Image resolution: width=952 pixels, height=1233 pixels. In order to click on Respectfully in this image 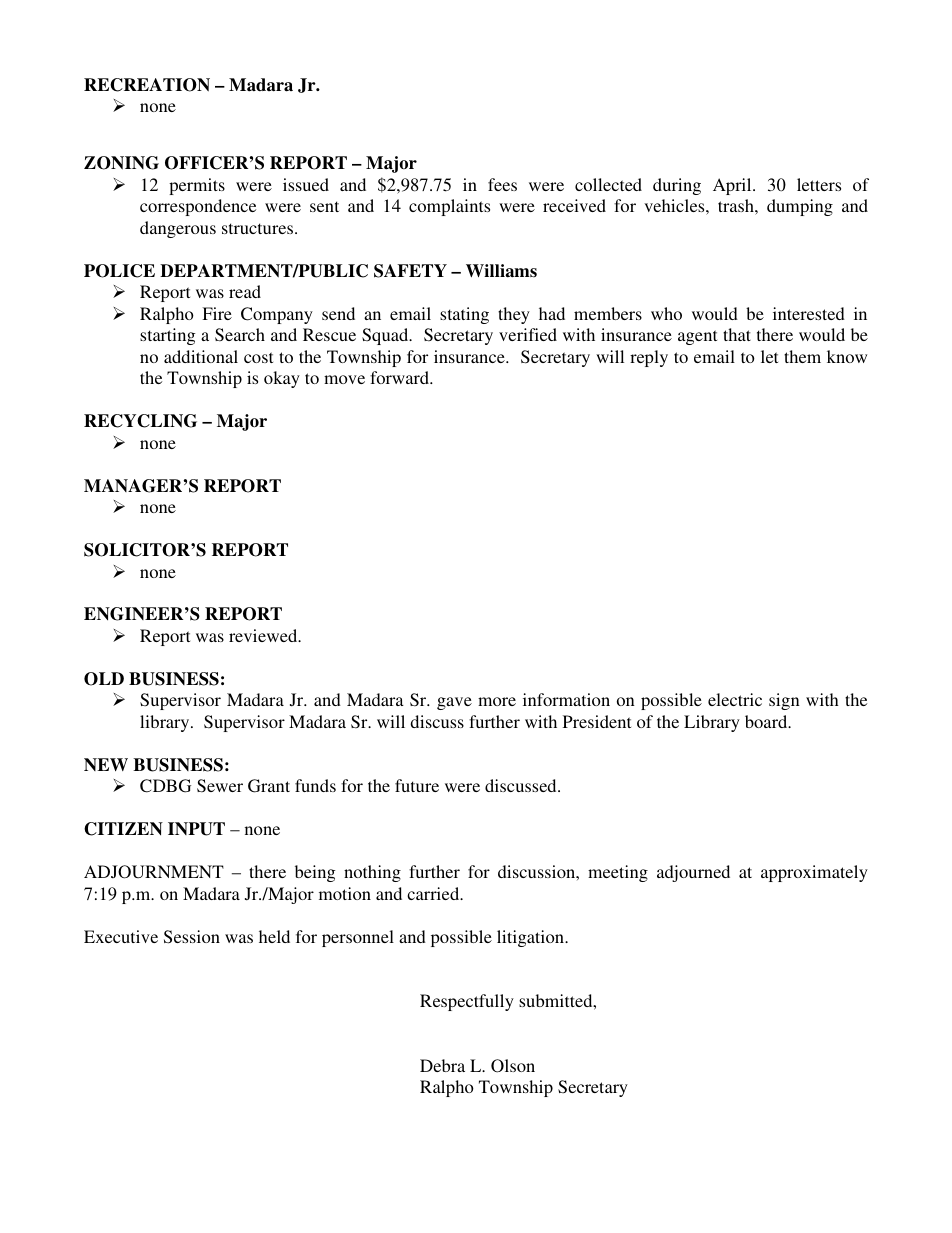, I will do `click(467, 1002)`.
